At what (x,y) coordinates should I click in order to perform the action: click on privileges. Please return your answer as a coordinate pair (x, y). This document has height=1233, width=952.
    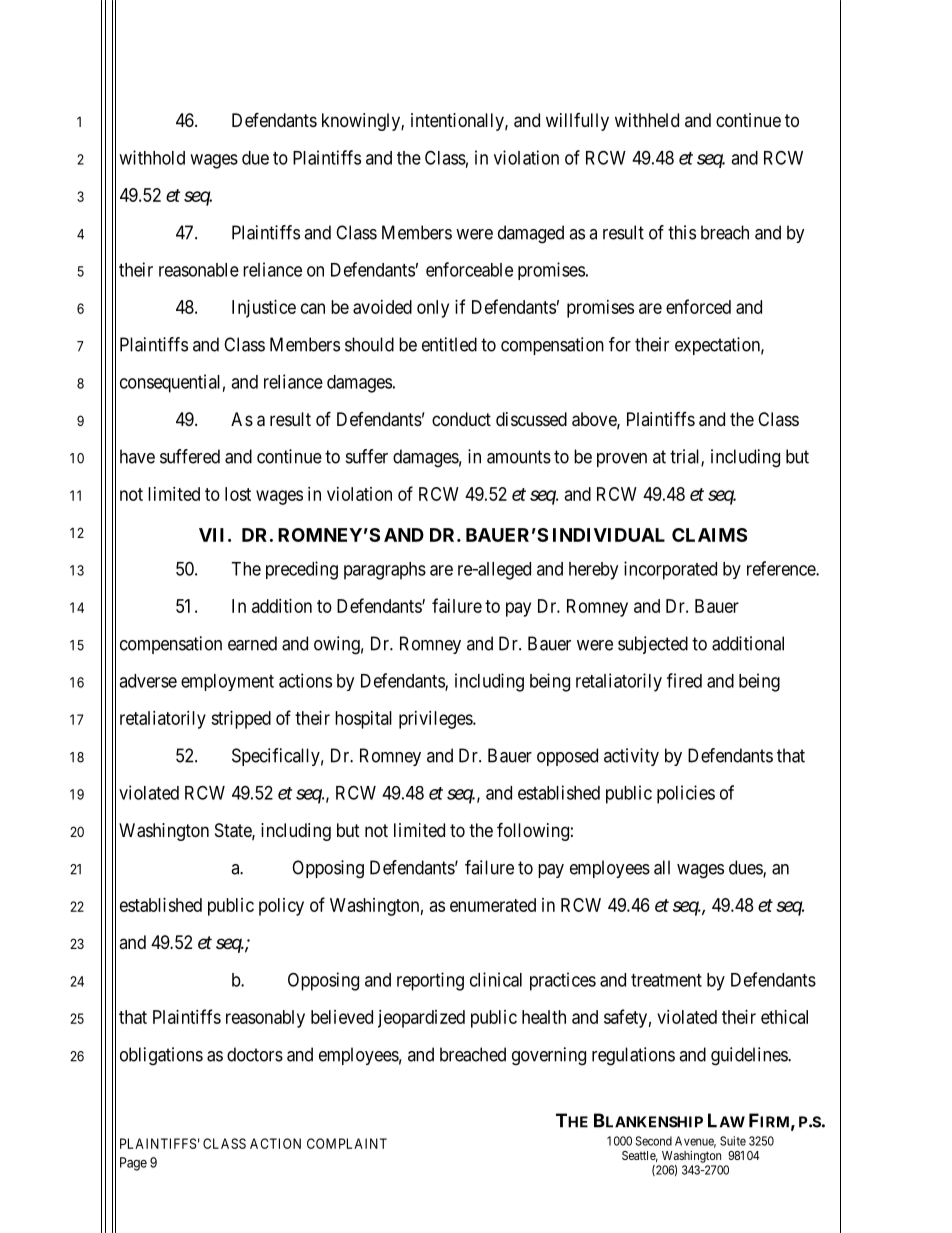
    Looking at the image, I should click on (436, 720).
